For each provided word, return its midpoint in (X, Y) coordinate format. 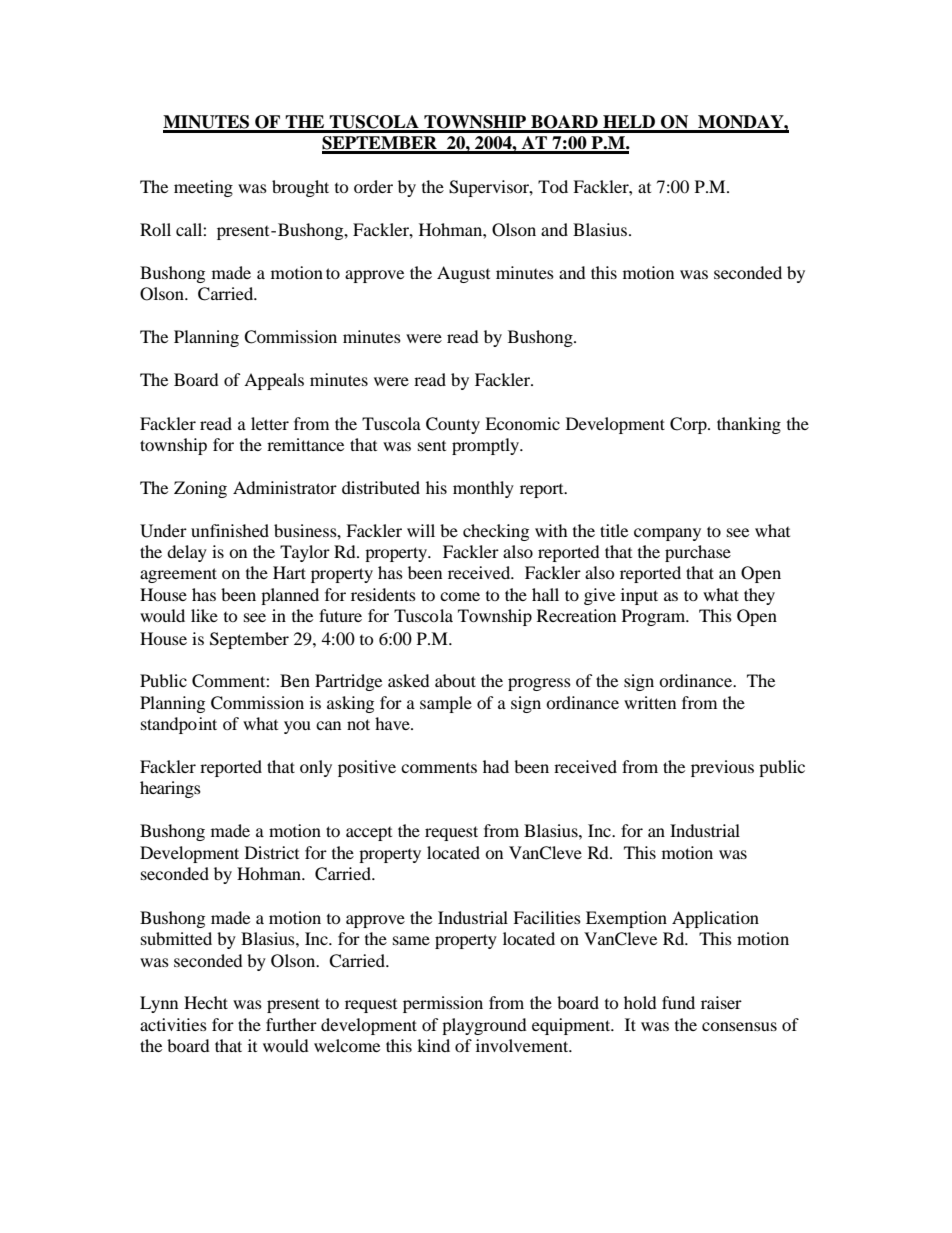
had (496, 766)
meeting (203, 188)
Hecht (206, 1002)
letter (270, 423)
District (272, 852)
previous (722, 768)
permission (443, 1004)
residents (383, 594)
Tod (553, 186)
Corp (689, 425)
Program (655, 617)
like (204, 615)
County (453, 425)
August (463, 274)
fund (678, 1002)
